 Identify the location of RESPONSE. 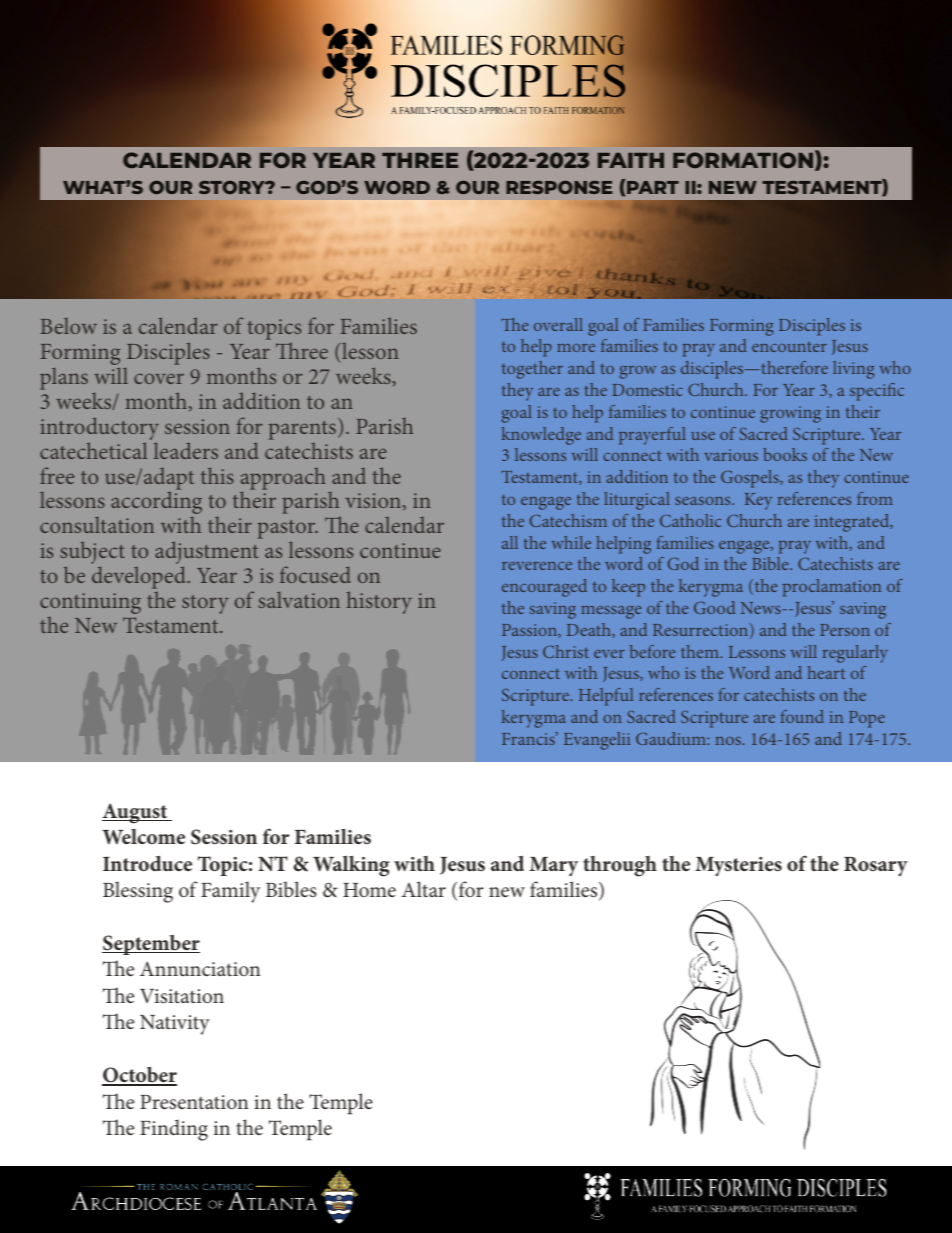
(559, 187).
